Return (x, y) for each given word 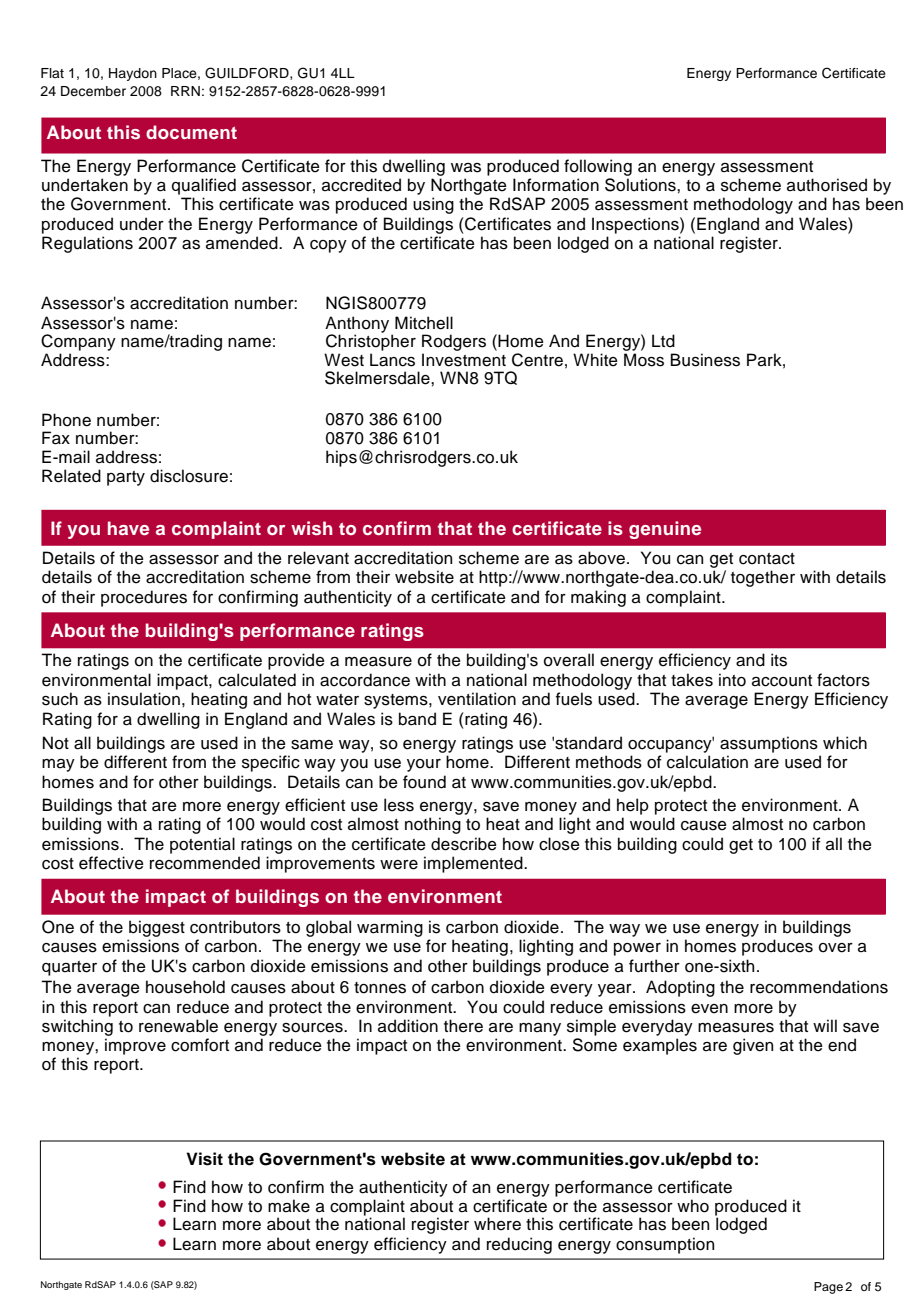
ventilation (477, 699)
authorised (827, 185)
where (497, 1224)
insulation (144, 699)
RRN (185, 91)
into (732, 680)
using (433, 205)
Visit (204, 1159)
